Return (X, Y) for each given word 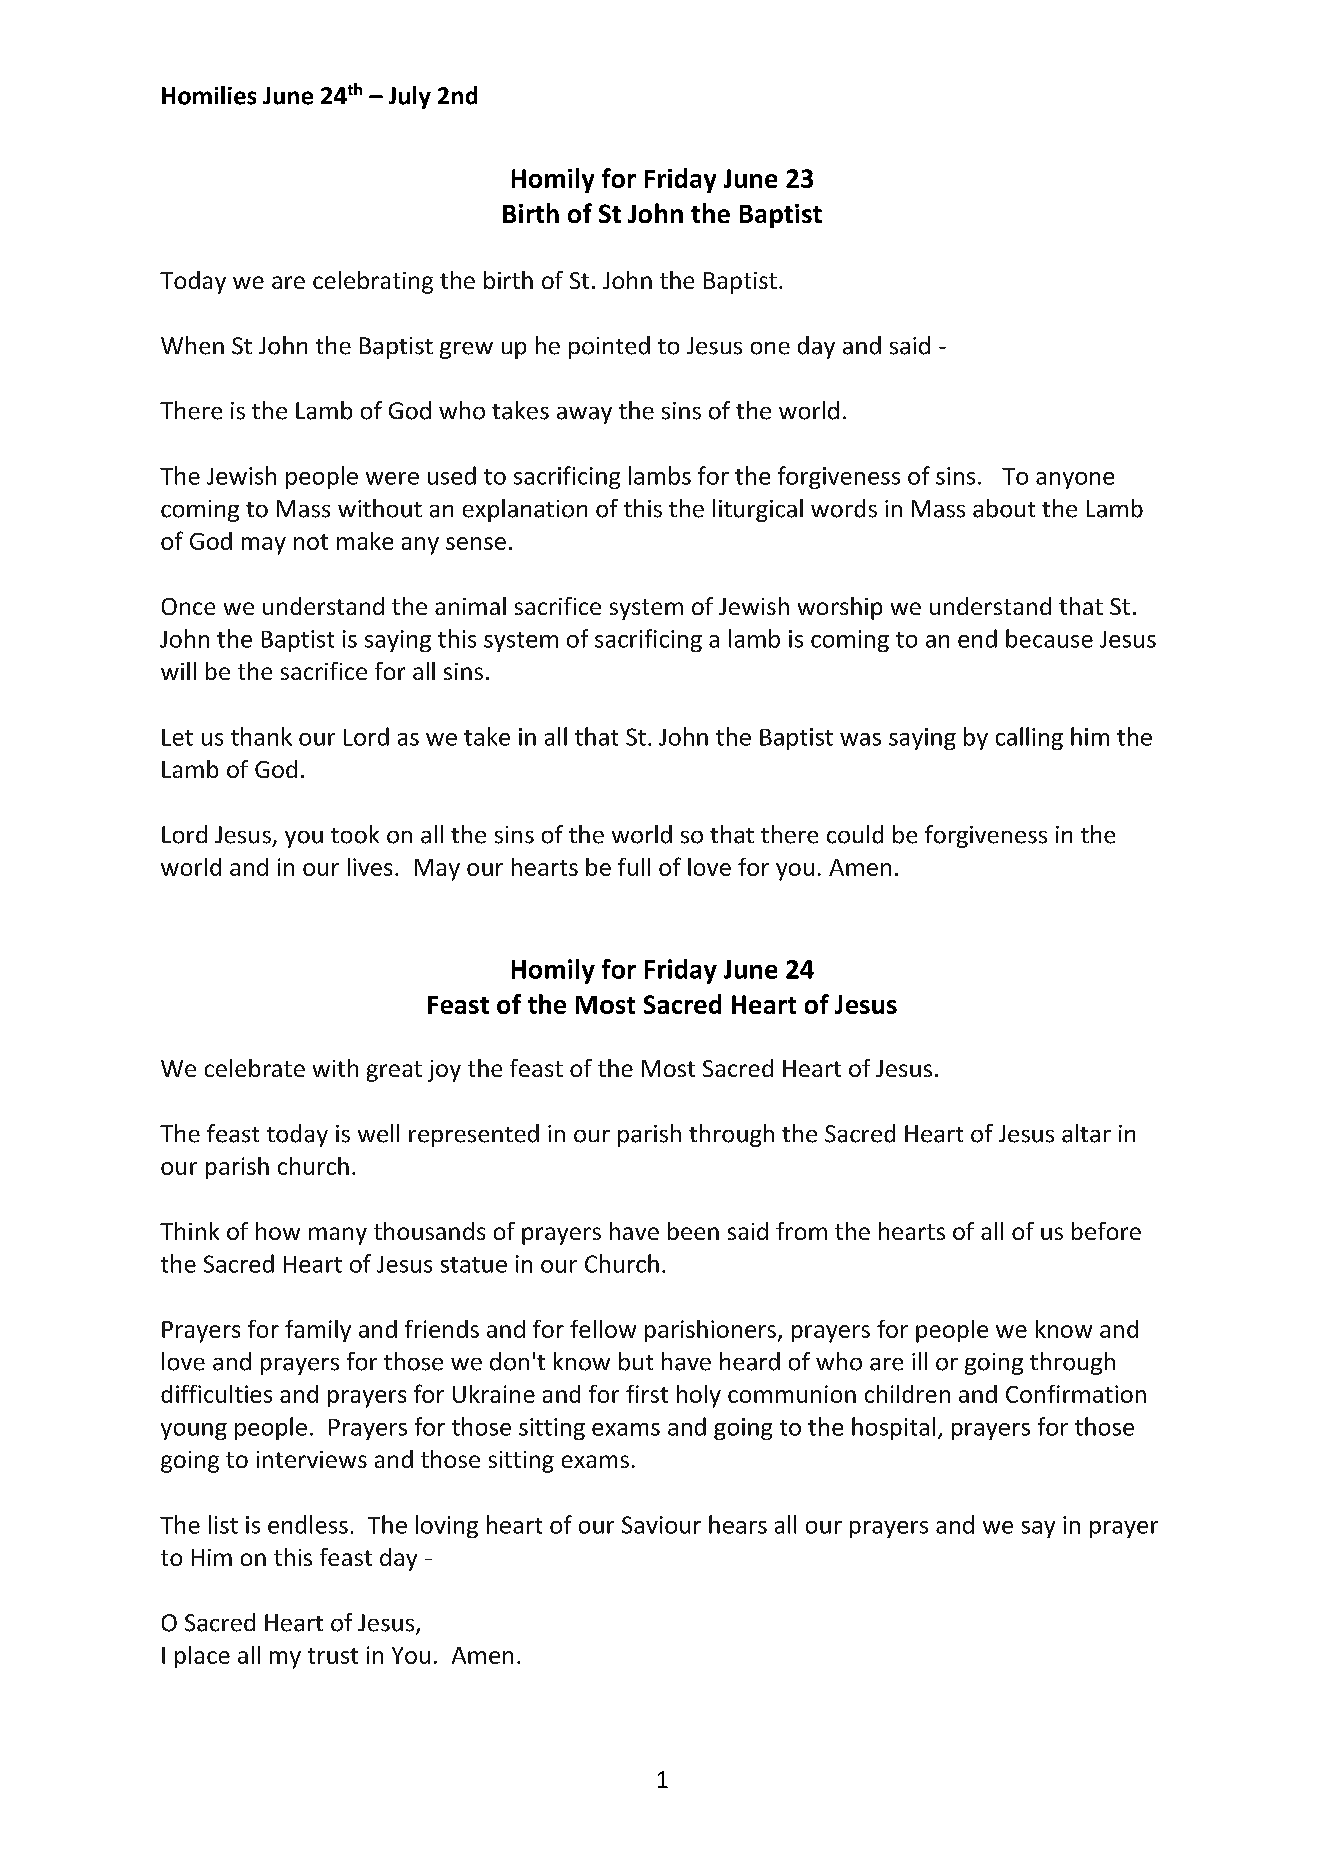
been (693, 1231)
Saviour (661, 1525)
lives (370, 867)
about (1004, 508)
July (410, 97)
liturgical (758, 510)
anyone (1075, 480)
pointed (609, 347)
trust (333, 1656)
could (855, 834)
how (278, 1231)
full (634, 867)
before (1106, 1231)
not (311, 542)
